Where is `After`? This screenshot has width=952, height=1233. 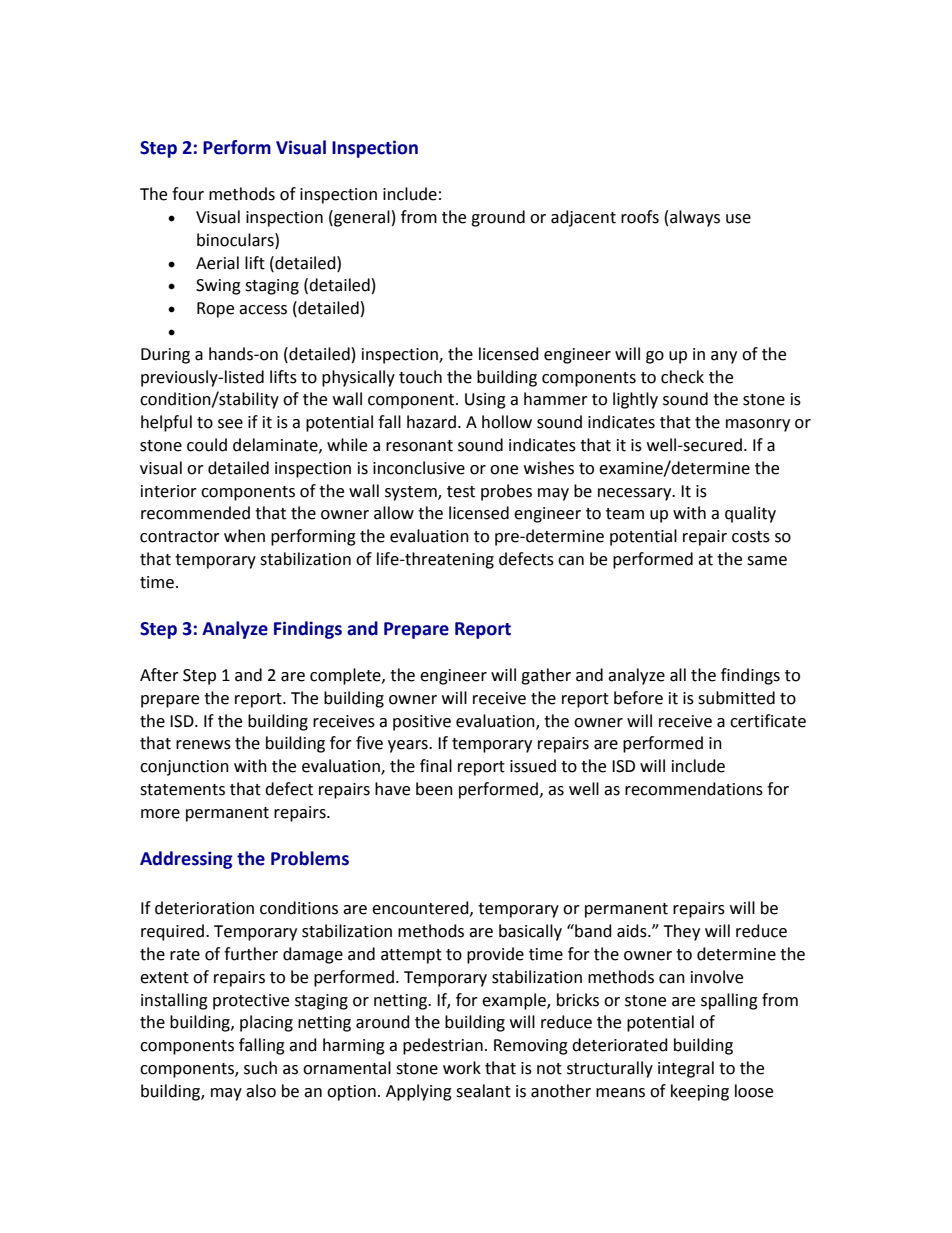
After is located at coordinates (159, 675).
